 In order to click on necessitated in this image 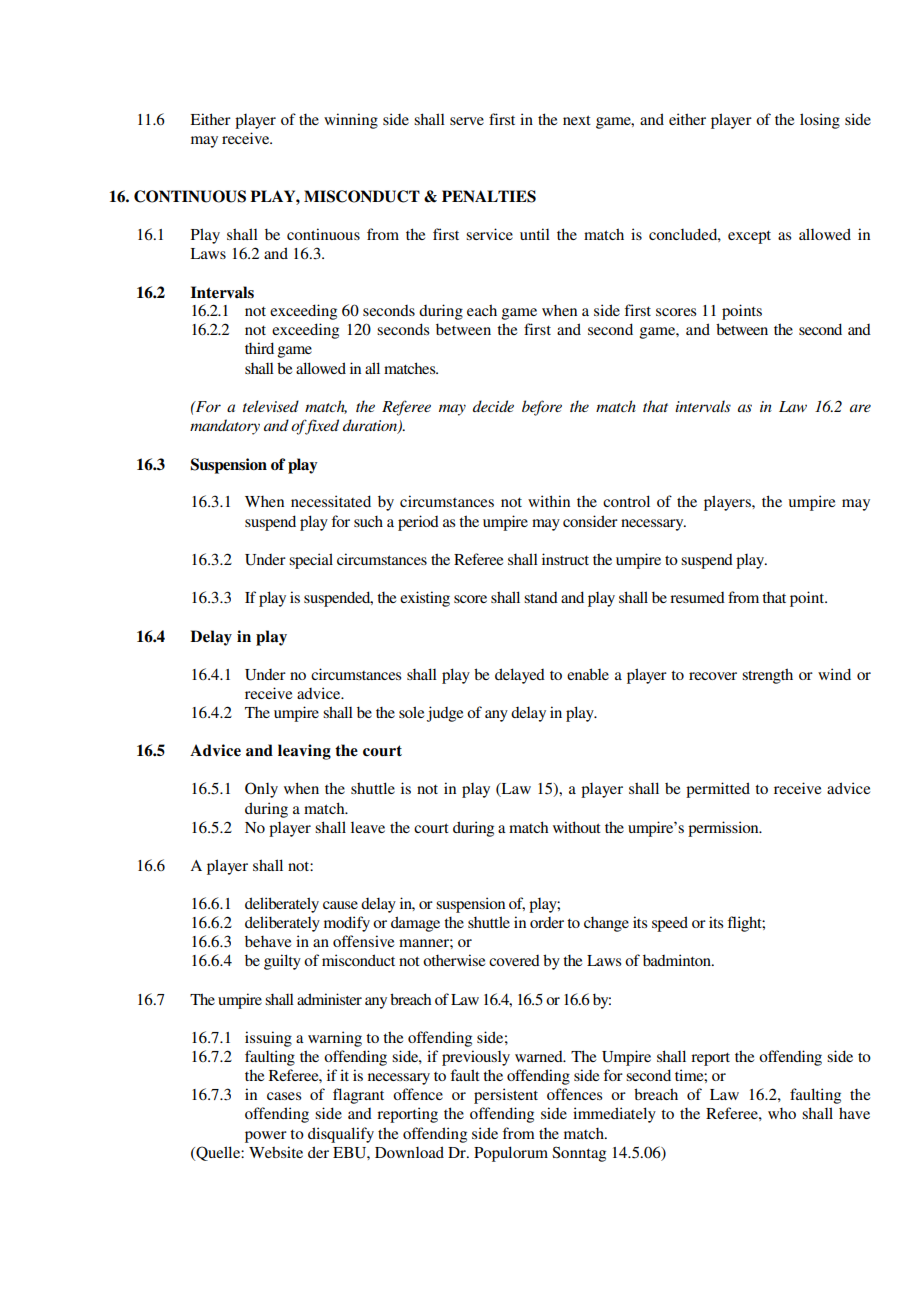, I will do `click(331, 501)`.
